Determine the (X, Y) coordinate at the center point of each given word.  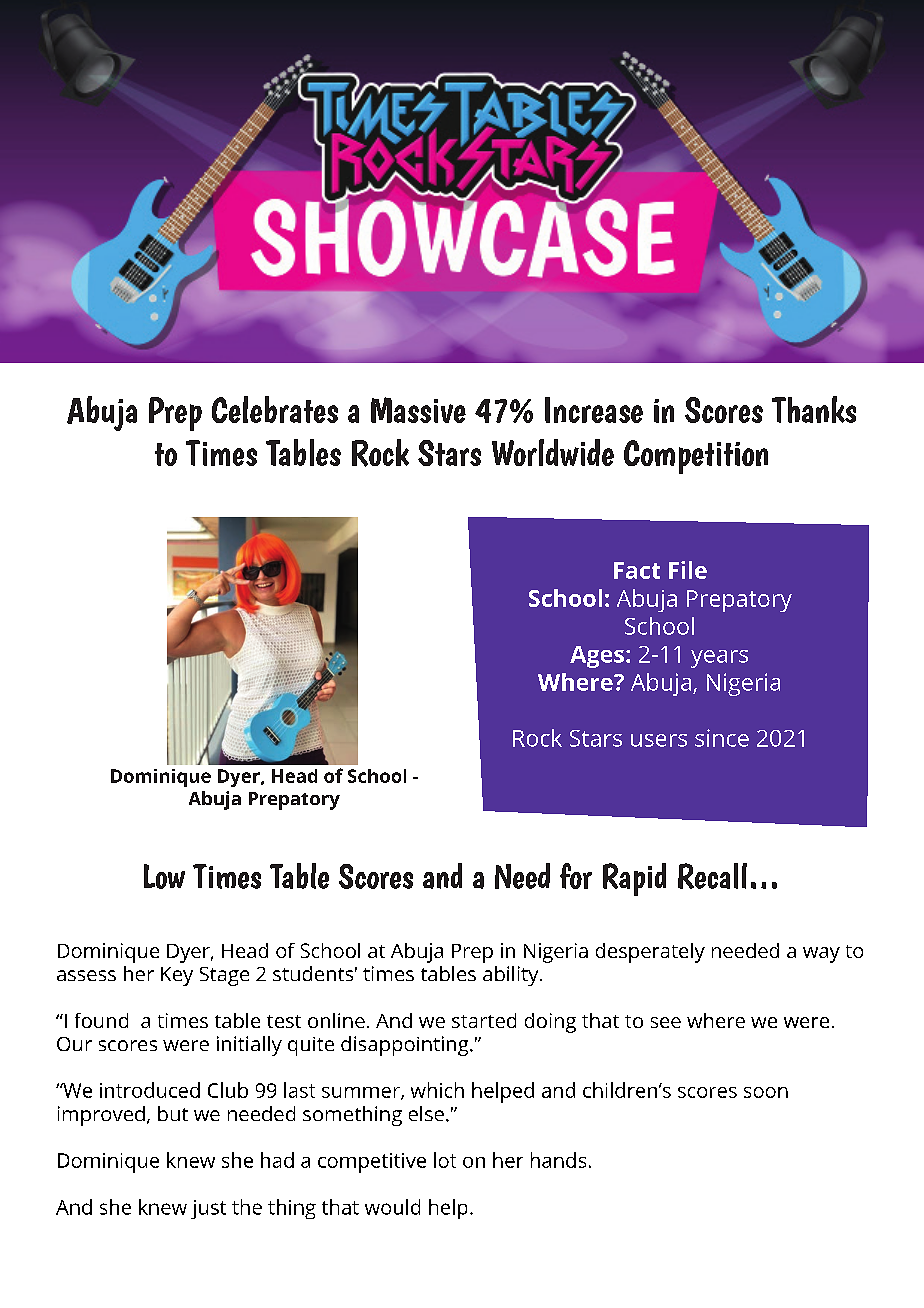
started (484, 1020)
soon (766, 1092)
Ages (598, 657)
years (719, 659)
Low (164, 876)
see (666, 1022)
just (208, 1209)
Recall (712, 876)
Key (177, 976)
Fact (637, 570)
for (576, 876)
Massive (418, 410)
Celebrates (275, 409)
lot (445, 1160)
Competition (696, 457)
